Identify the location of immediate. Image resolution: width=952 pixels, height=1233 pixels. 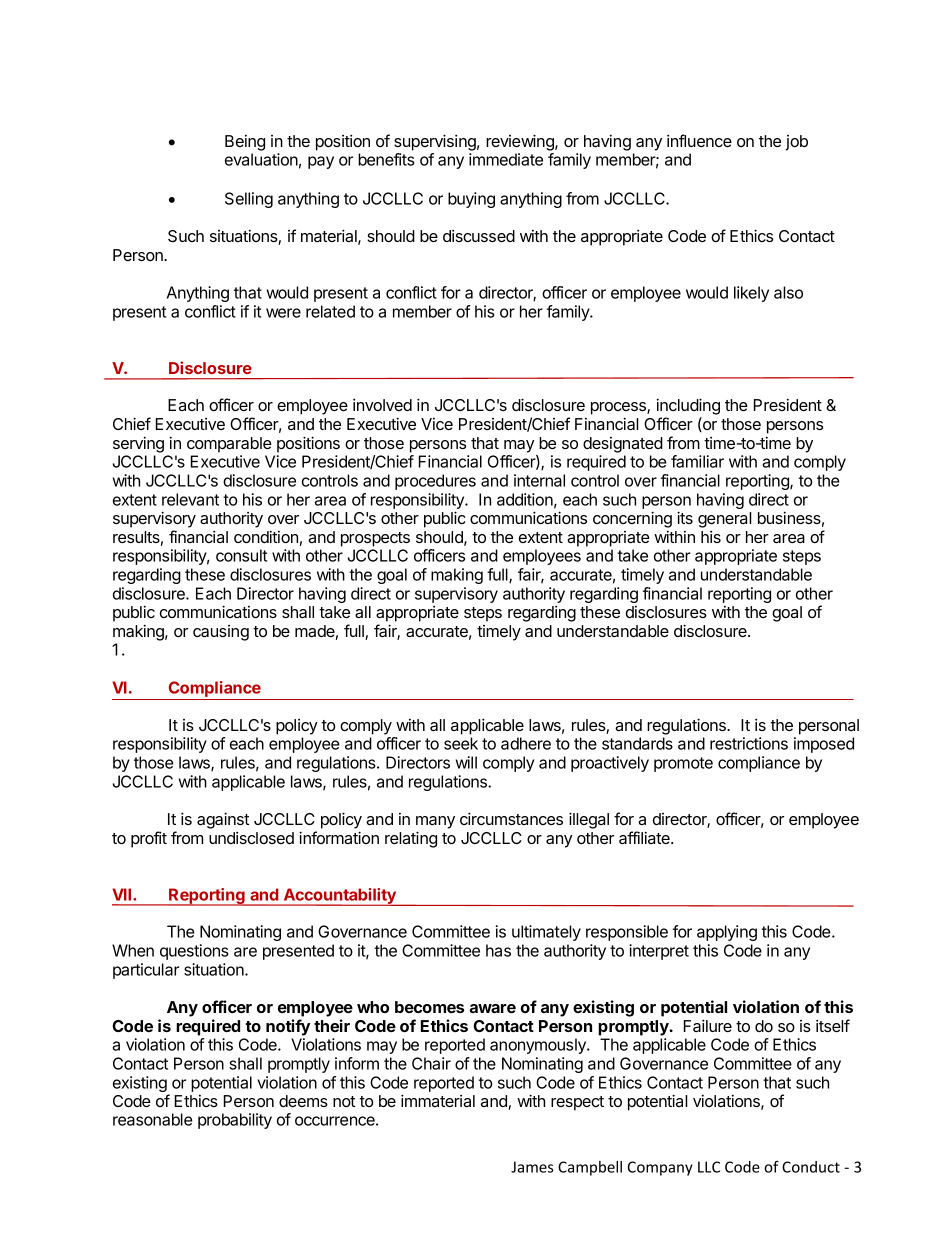
(506, 159).
